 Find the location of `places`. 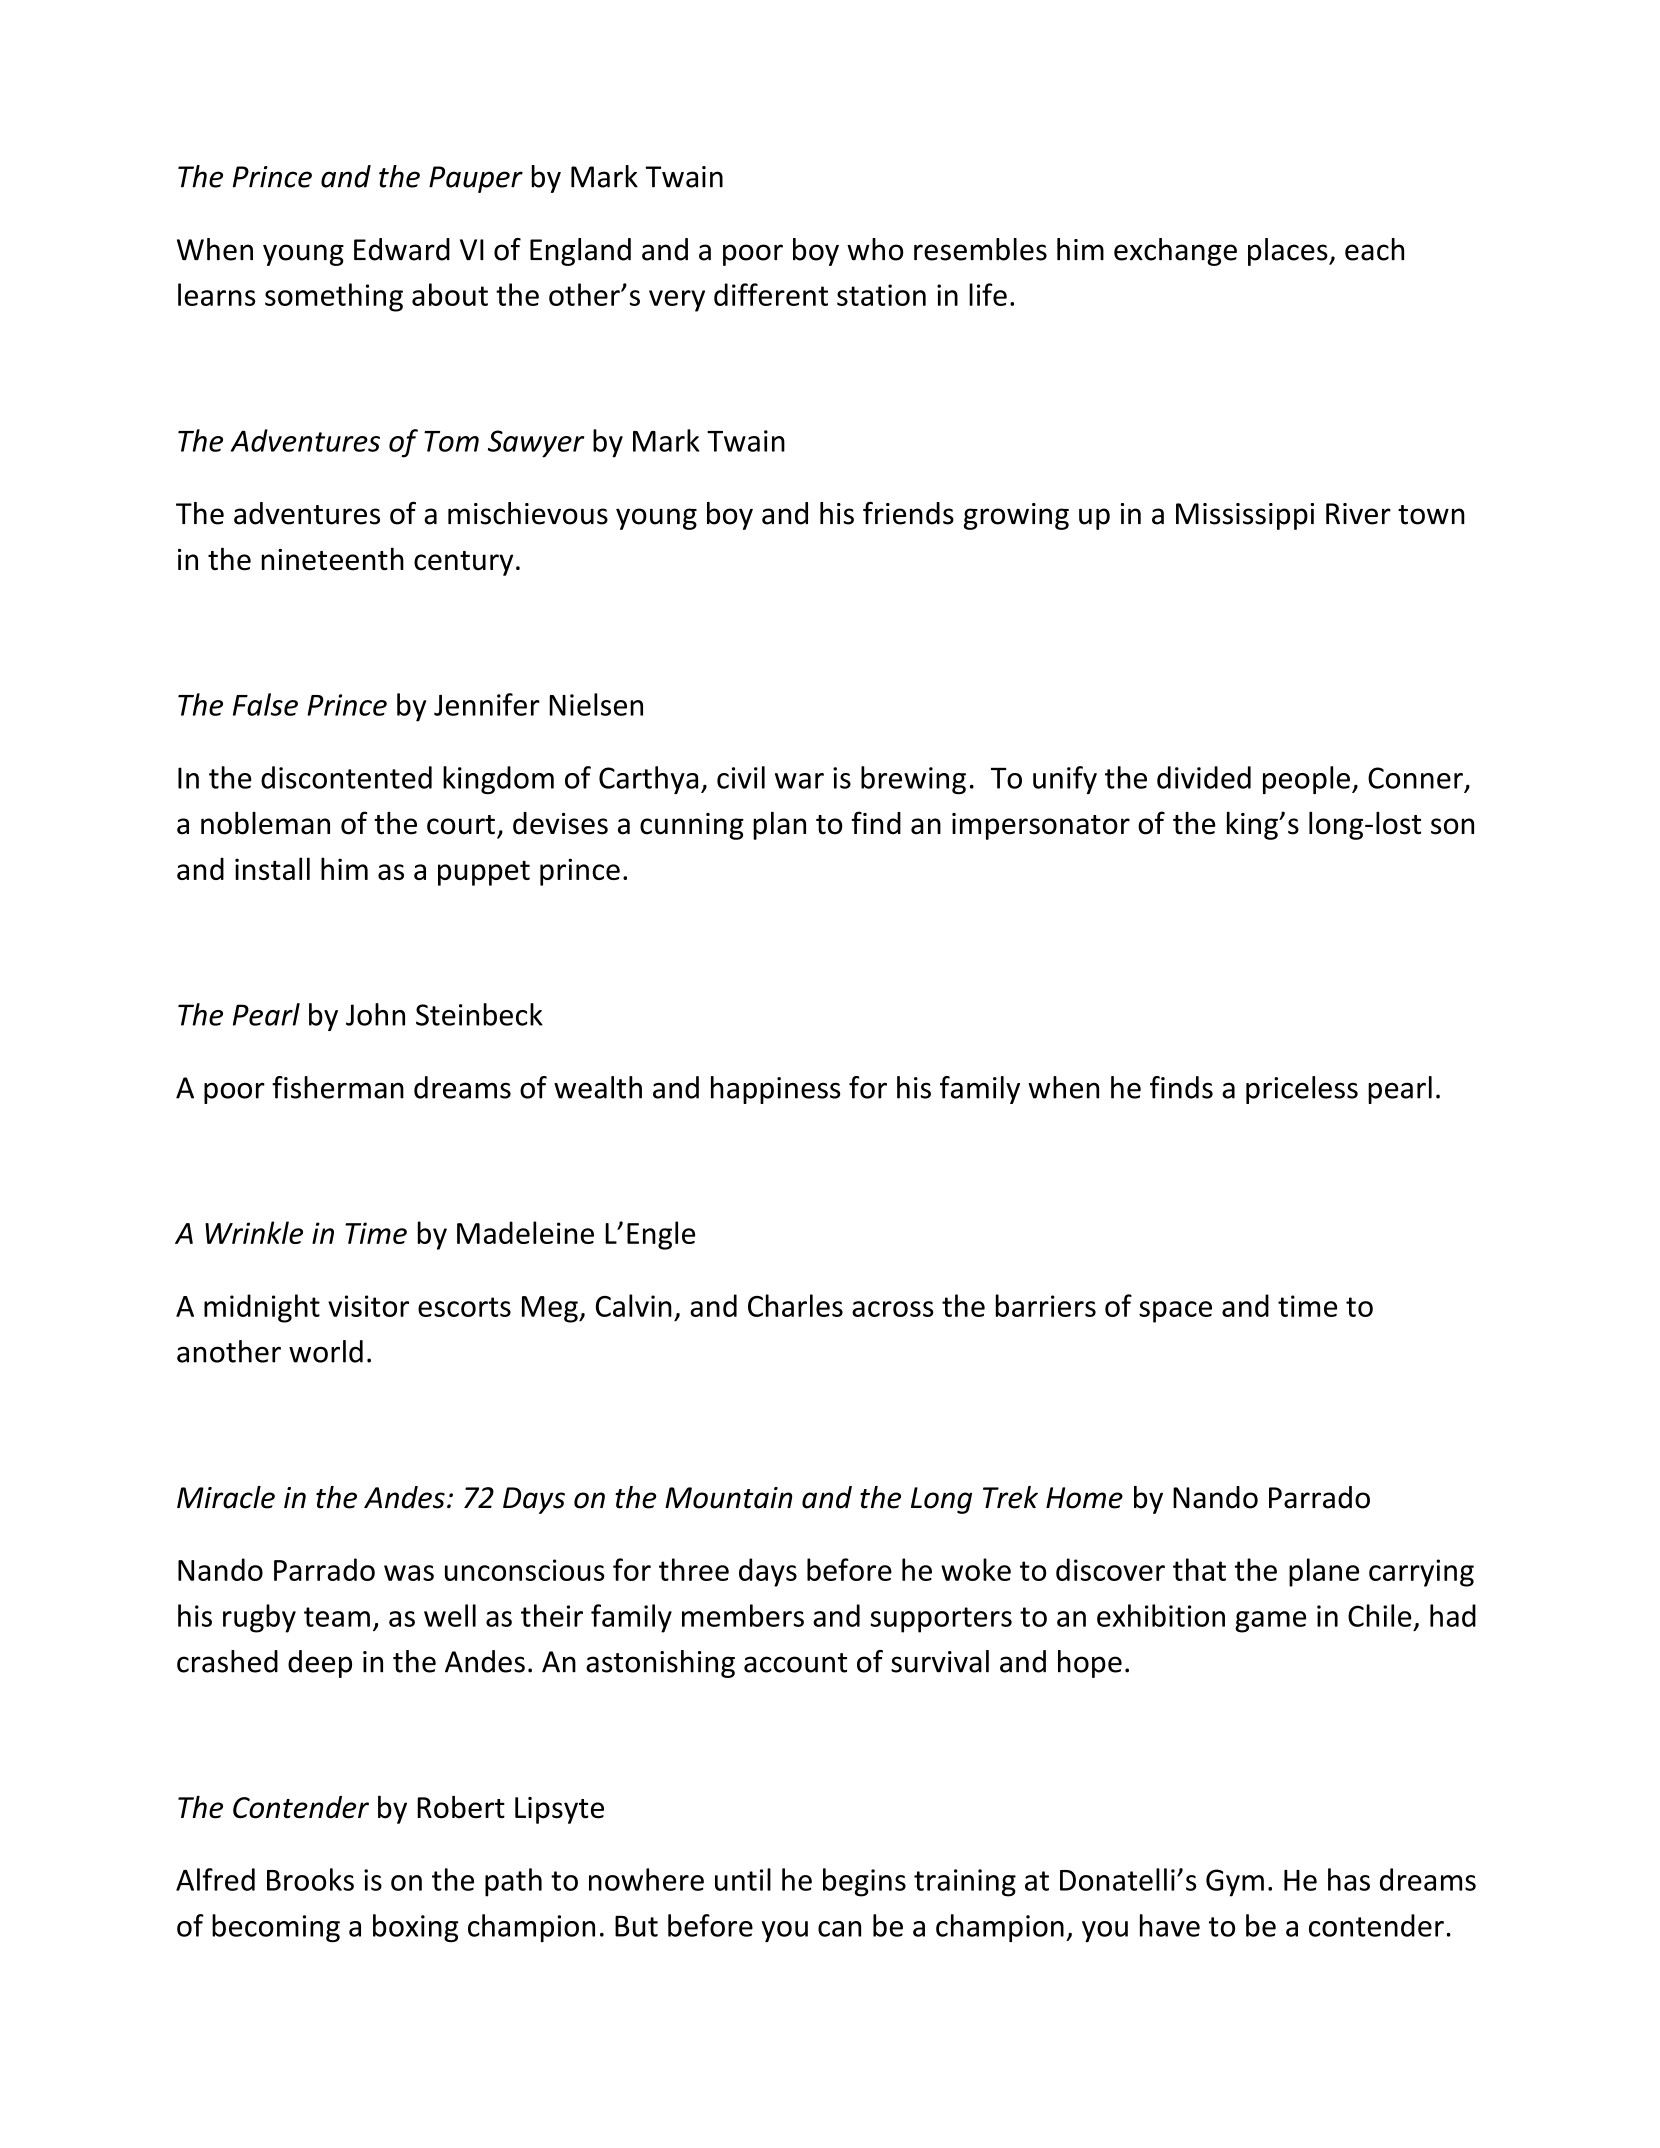

places is located at coordinates (1289, 252).
